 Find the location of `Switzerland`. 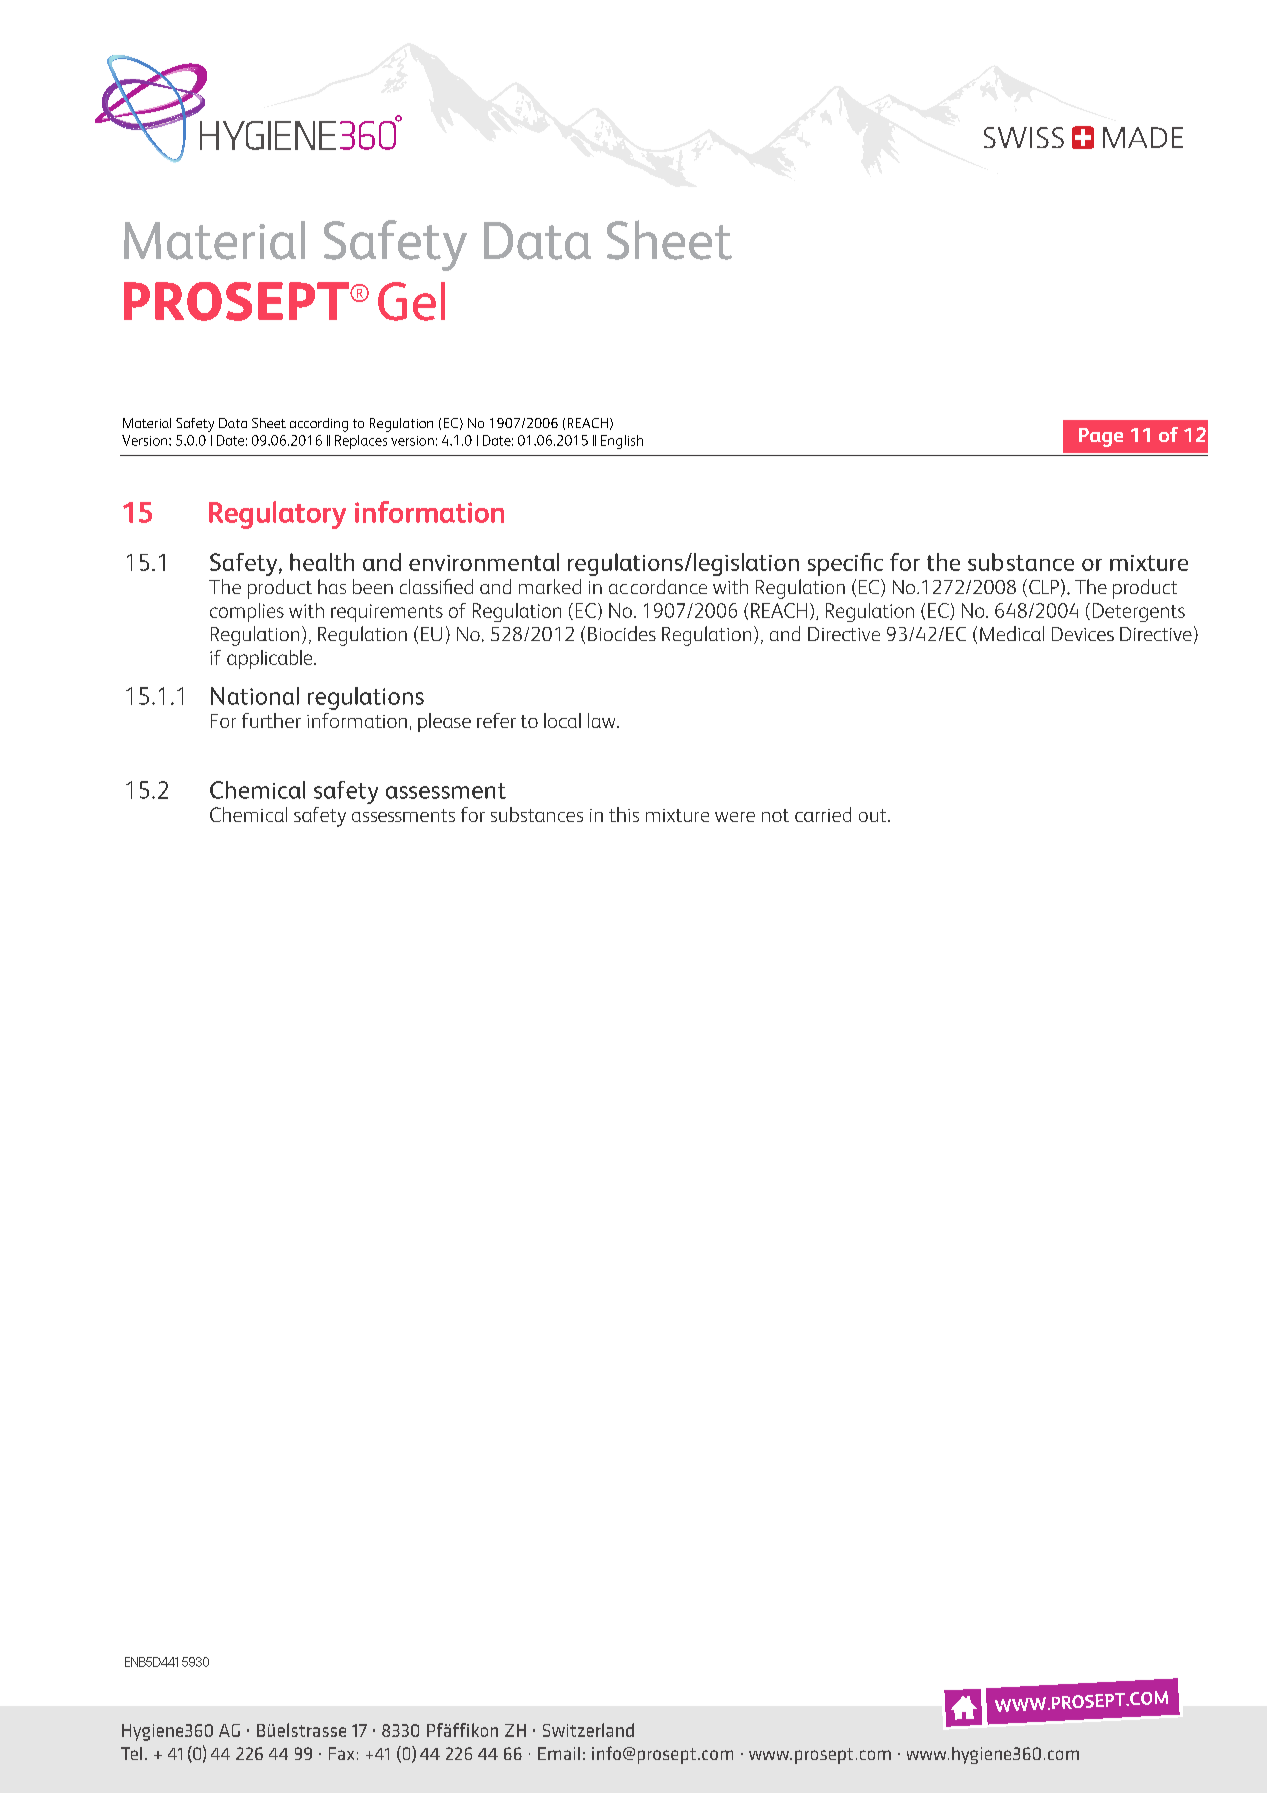

Switzerland is located at coordinates (588, 1730).
